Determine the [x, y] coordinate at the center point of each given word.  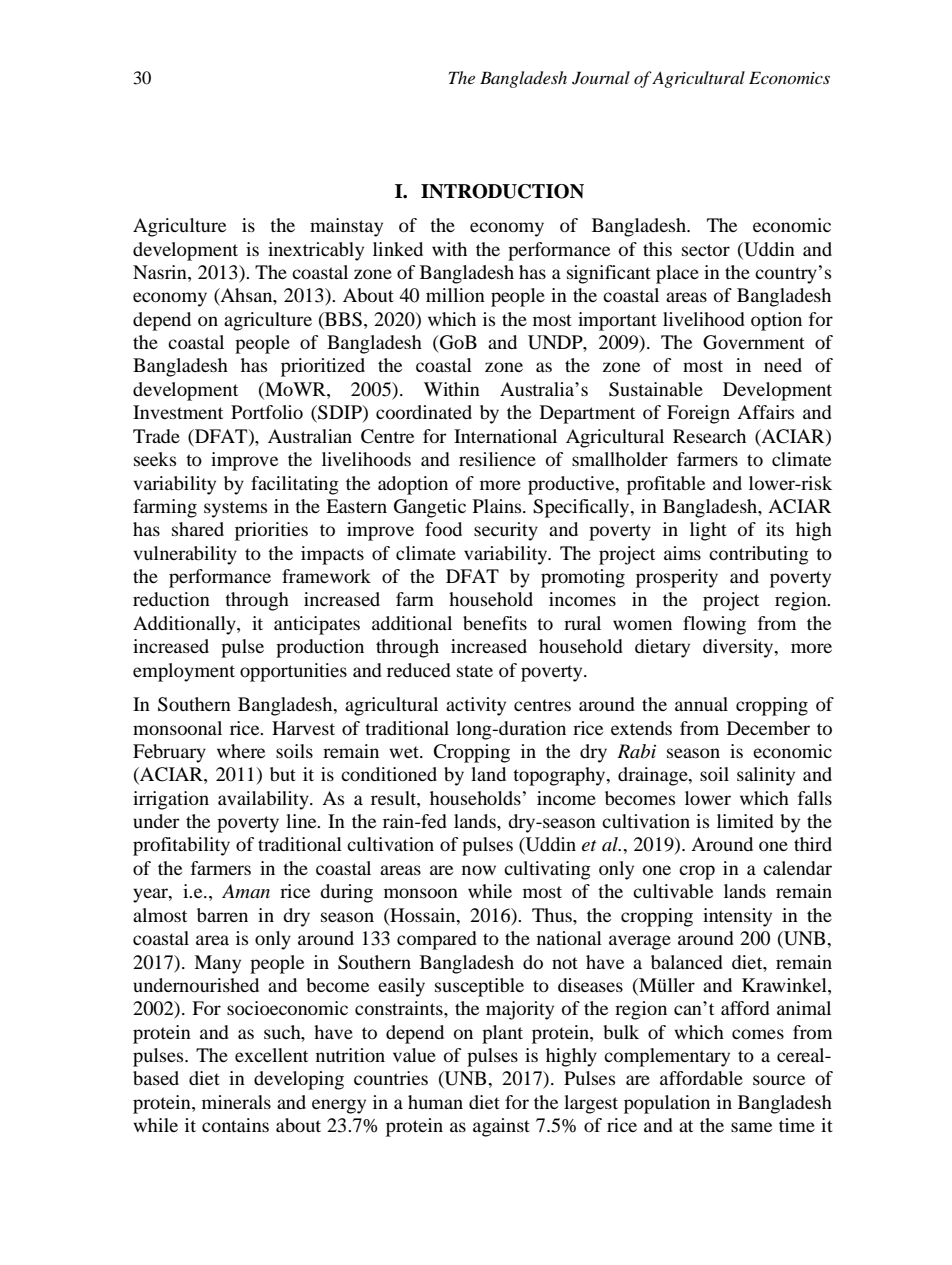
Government [754, 342]
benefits [495, 623]
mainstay [346, 227]
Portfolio [267, 412]
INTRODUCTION [502, 191]
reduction [171, 599]
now [479, 870]
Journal [601, 78]
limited [745, 821]
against [501, 1127]
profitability [181, 846]
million [455, 295]
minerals [236, 1102]
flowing [714, 625]
